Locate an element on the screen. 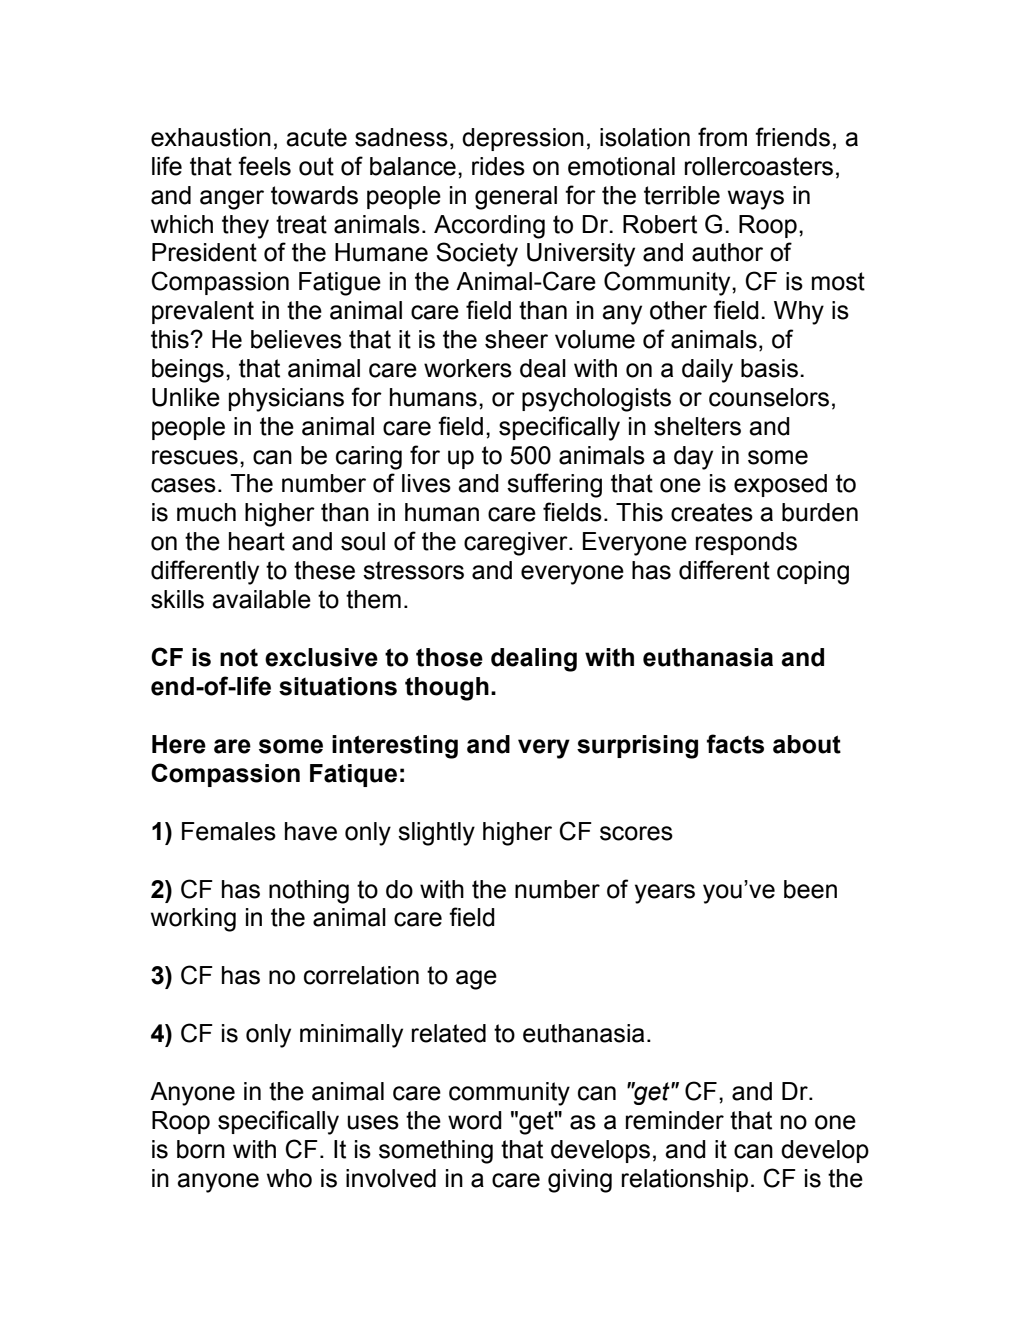 The width and height of the screenshot is (1026, 1328). been is located at coordinates (810, 889).
